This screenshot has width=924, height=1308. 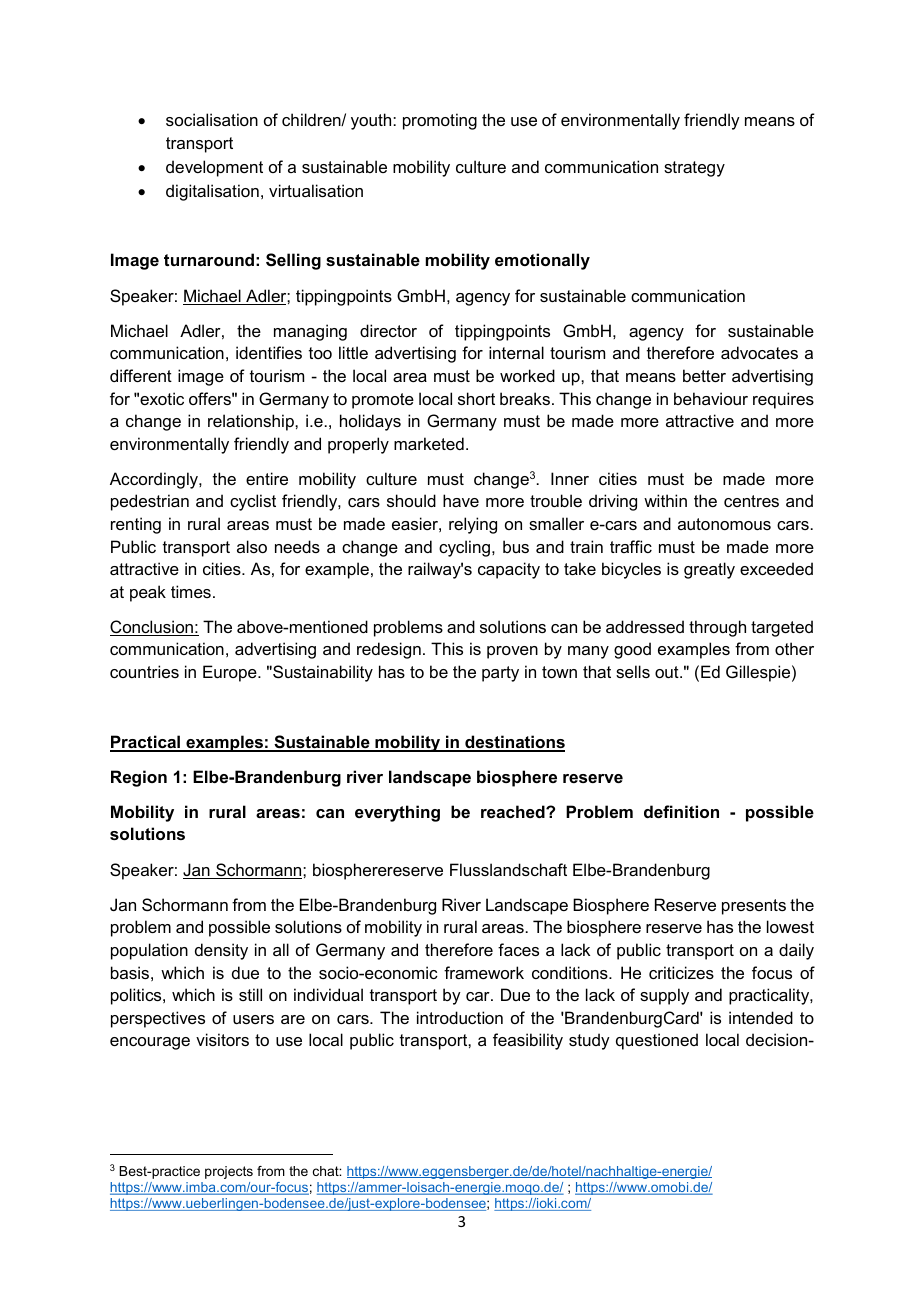 I want to click on strategy, so click(x=694, y=169).
